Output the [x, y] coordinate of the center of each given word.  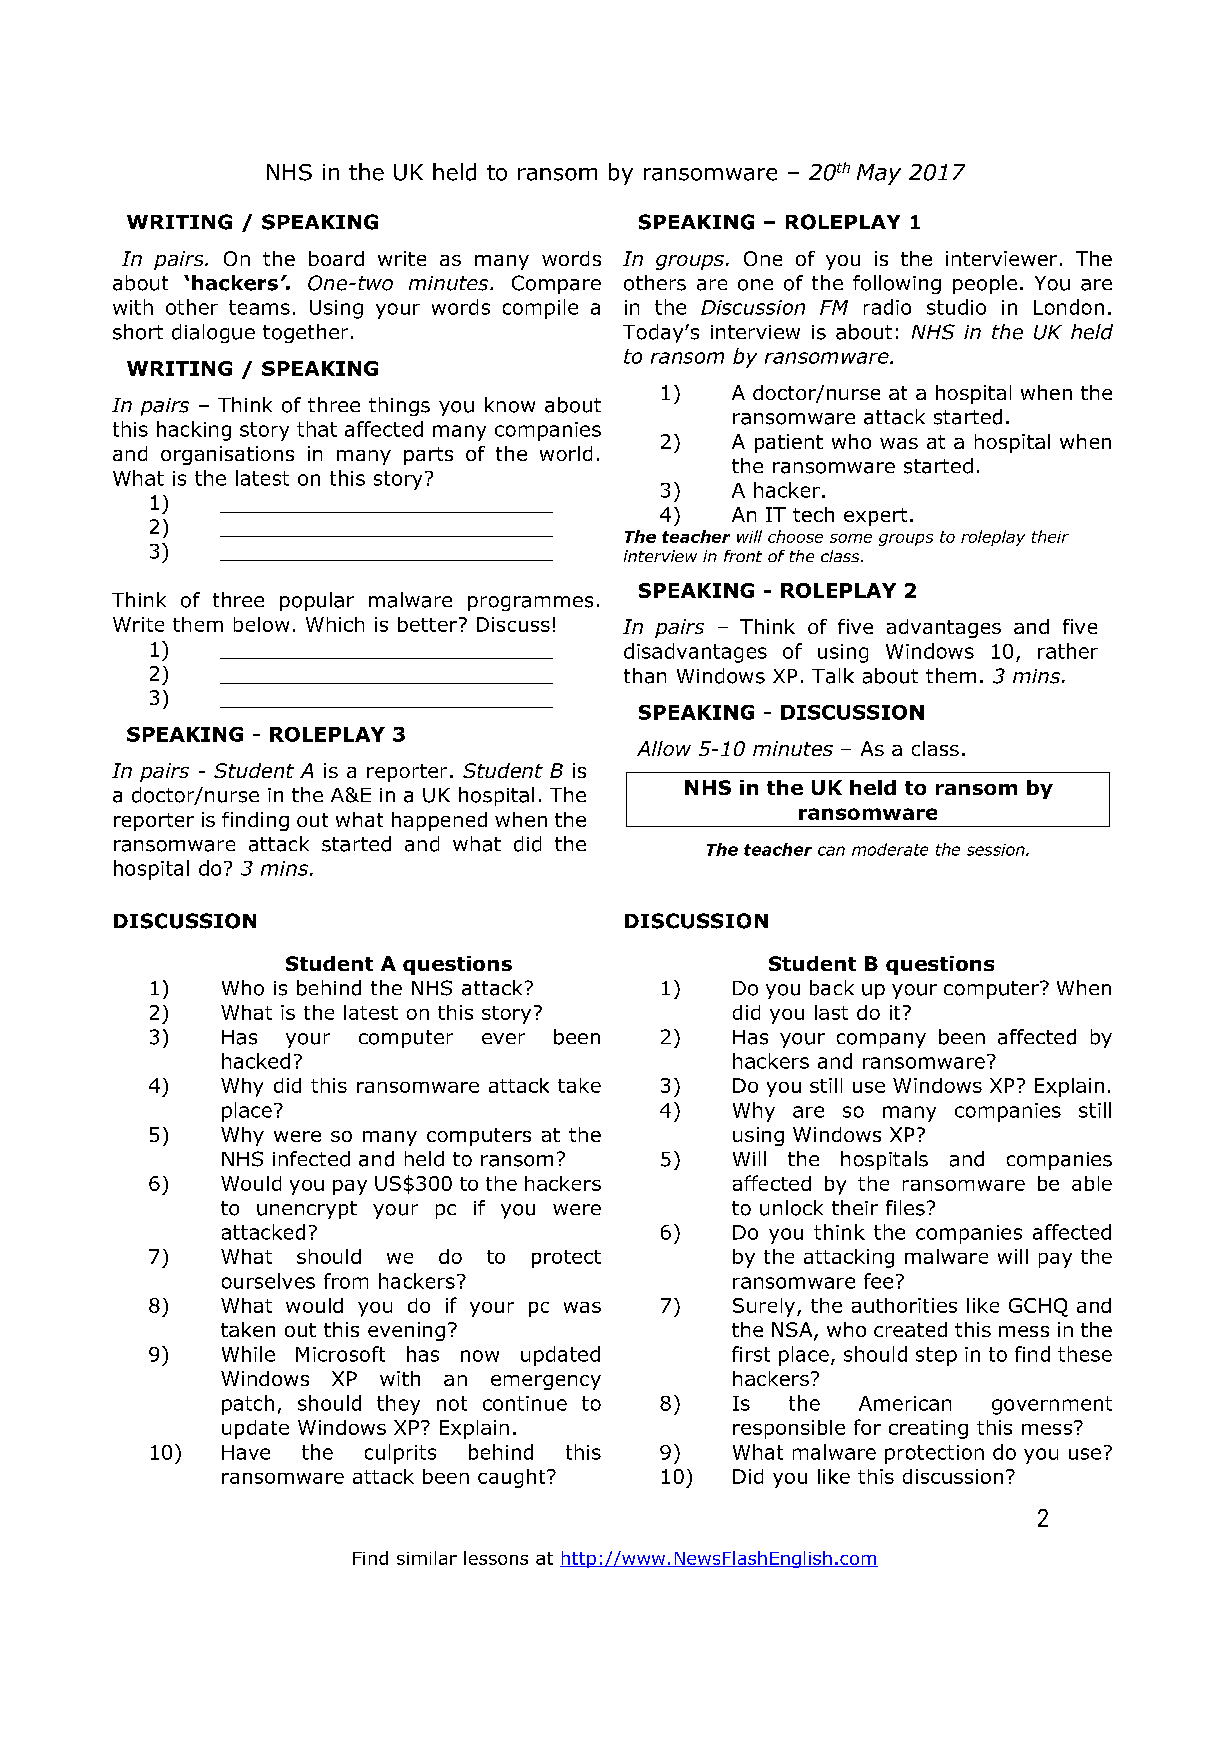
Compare [556, 284]
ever [503, 1038]
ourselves [268, 1281]
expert [875, 517]
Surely [765, 1307]
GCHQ [1038, 1307]
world [566, 453]
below [261, 624]
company [881, 1040]
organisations [227, 455]
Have [246, 1452]
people [985, 284]
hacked [256, 1061]
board [336, 258]
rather [1068, 651]
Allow [664, 748]
